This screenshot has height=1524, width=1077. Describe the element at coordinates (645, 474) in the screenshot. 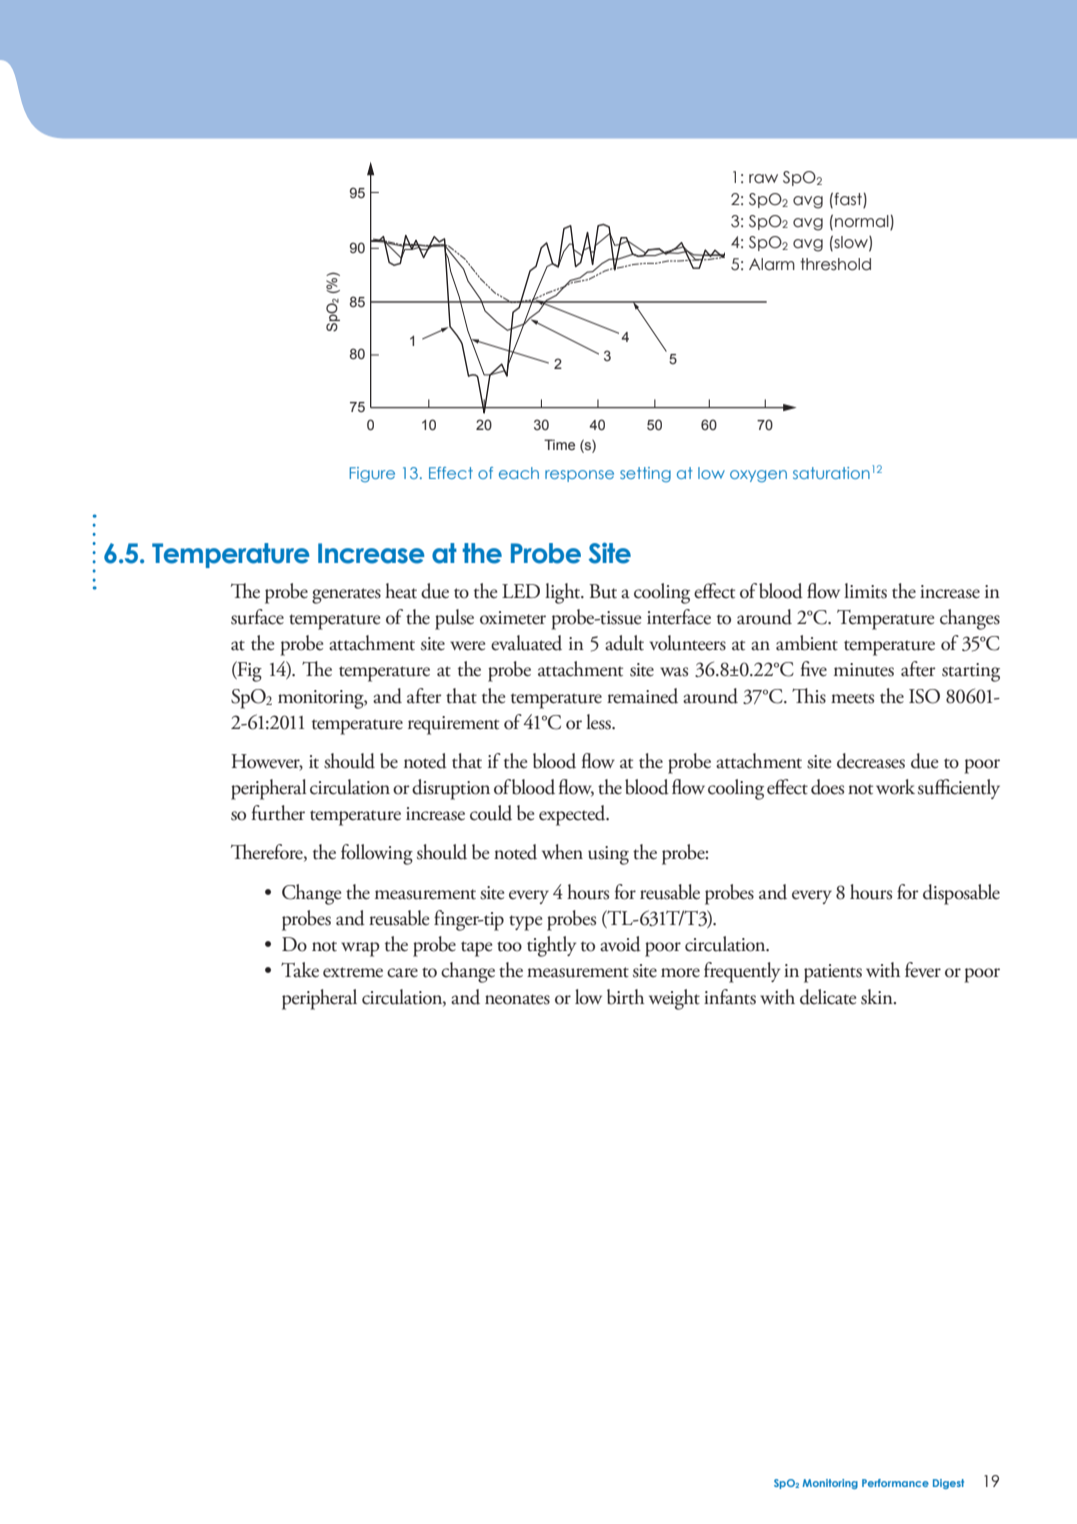

I see `setting` at that location.
